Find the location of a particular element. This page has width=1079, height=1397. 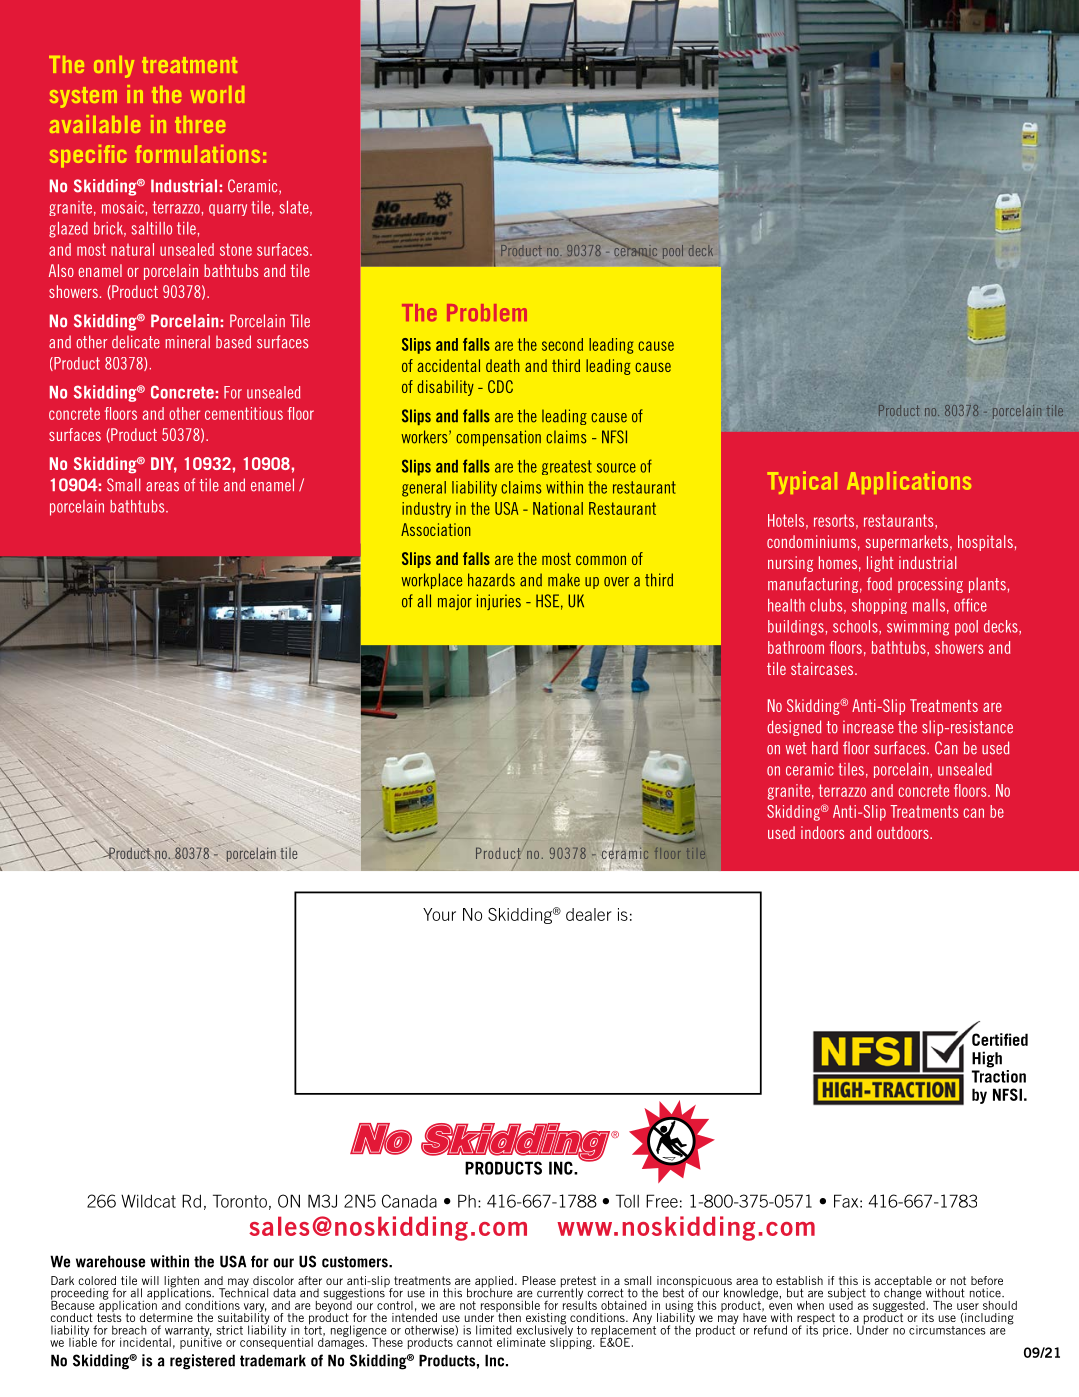

second is located at coordinates (562, 344).
